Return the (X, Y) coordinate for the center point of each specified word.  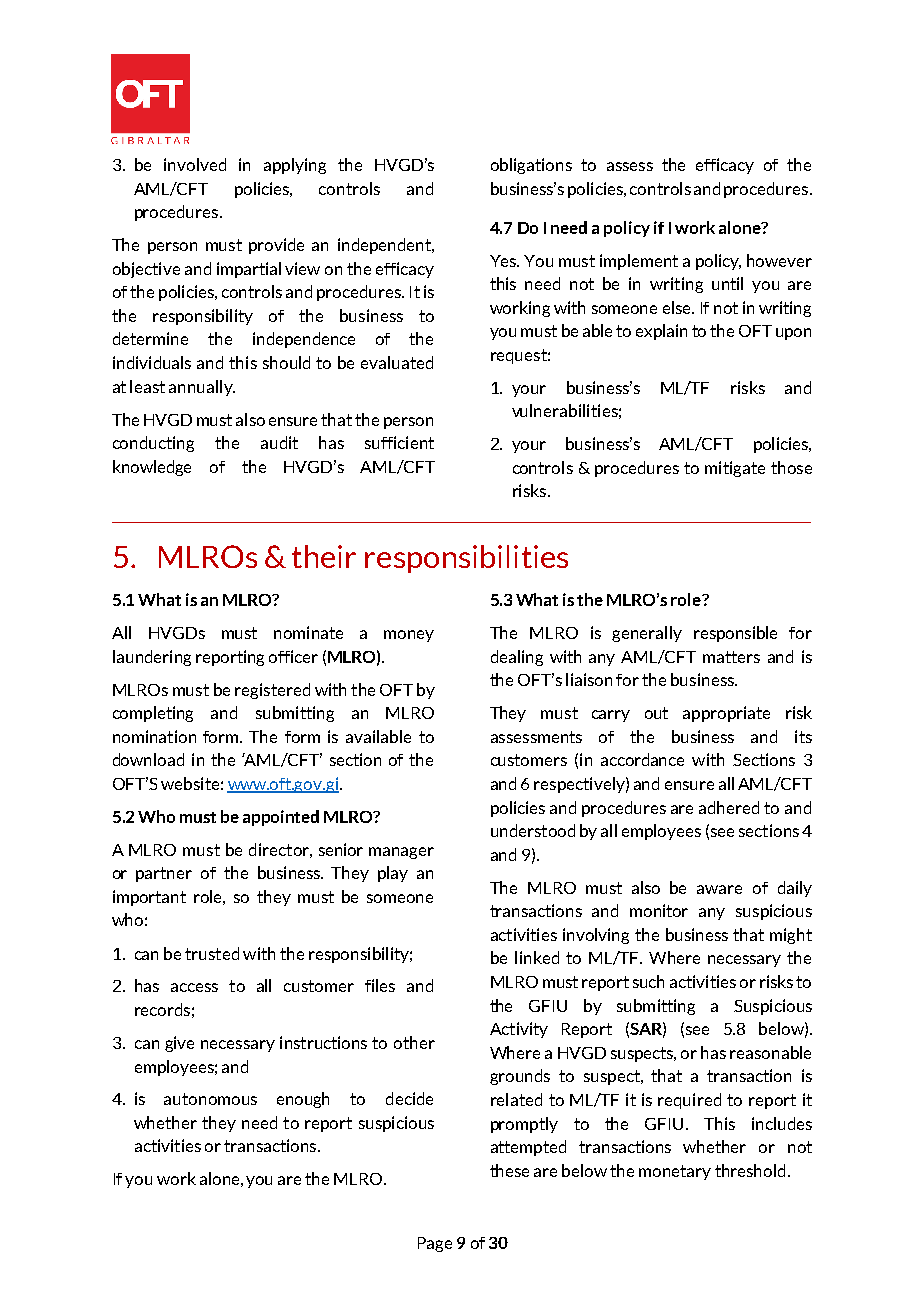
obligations (531, 166)
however (779, 260)
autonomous (210, 1099)
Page (435, 1244)
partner (164, 874)
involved (195, 164)
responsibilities (466, 559)
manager (401, 853)
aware (719, 889)
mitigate (735, 469)
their (324, 556)
